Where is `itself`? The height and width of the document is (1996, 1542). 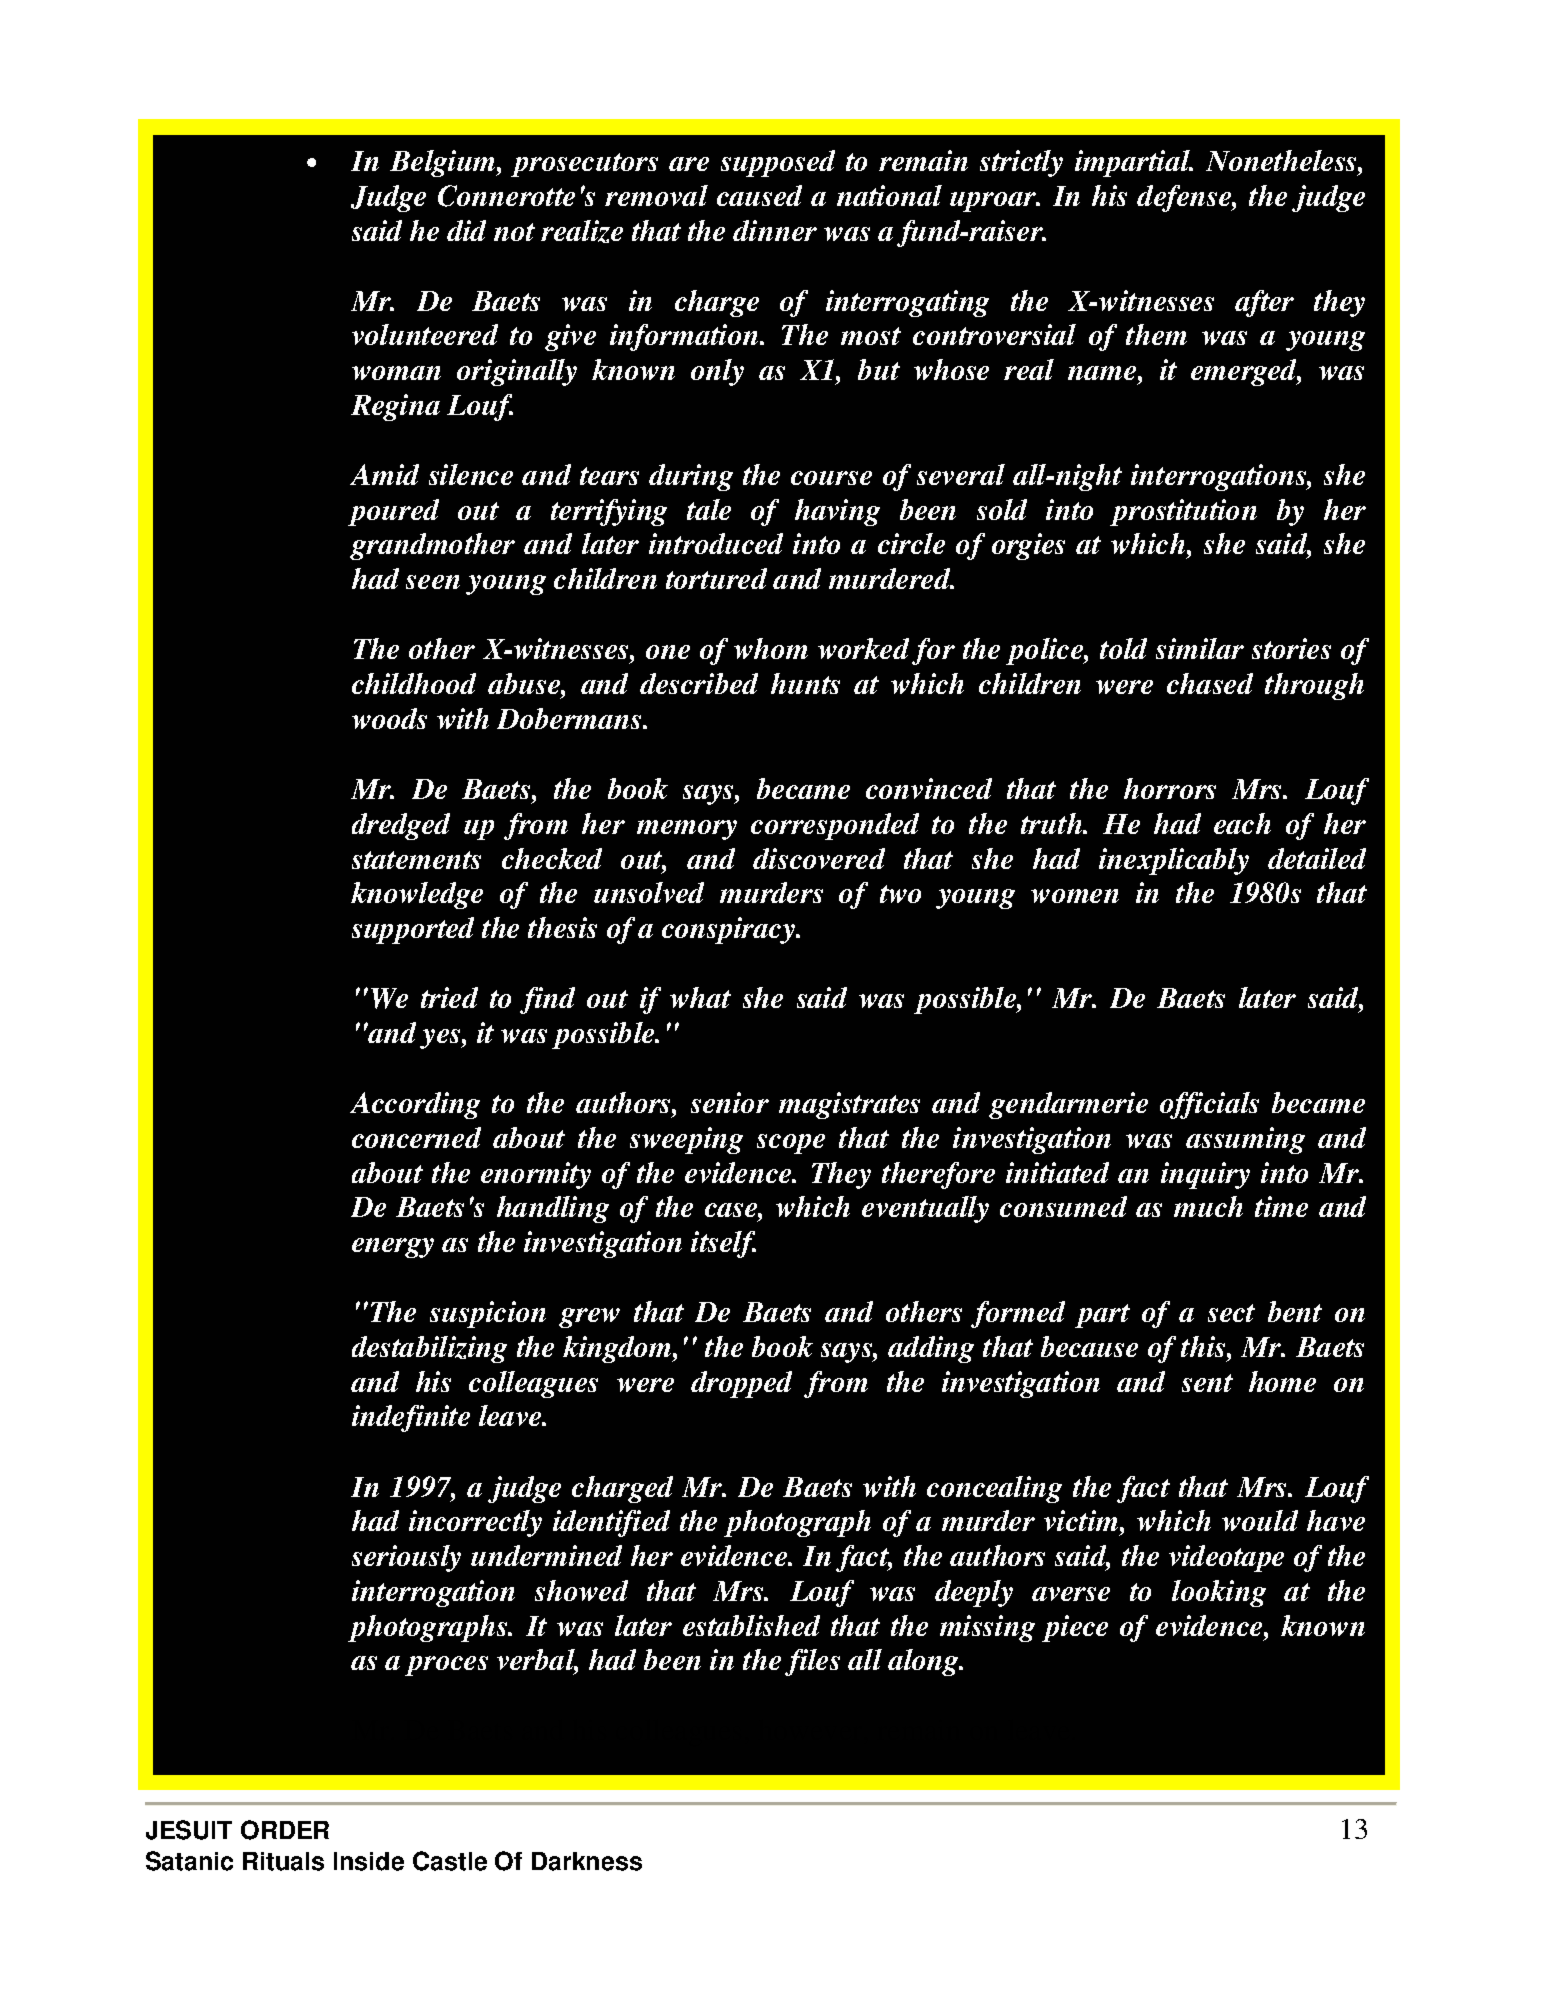
itself is located at coordinates (723, 1244).
